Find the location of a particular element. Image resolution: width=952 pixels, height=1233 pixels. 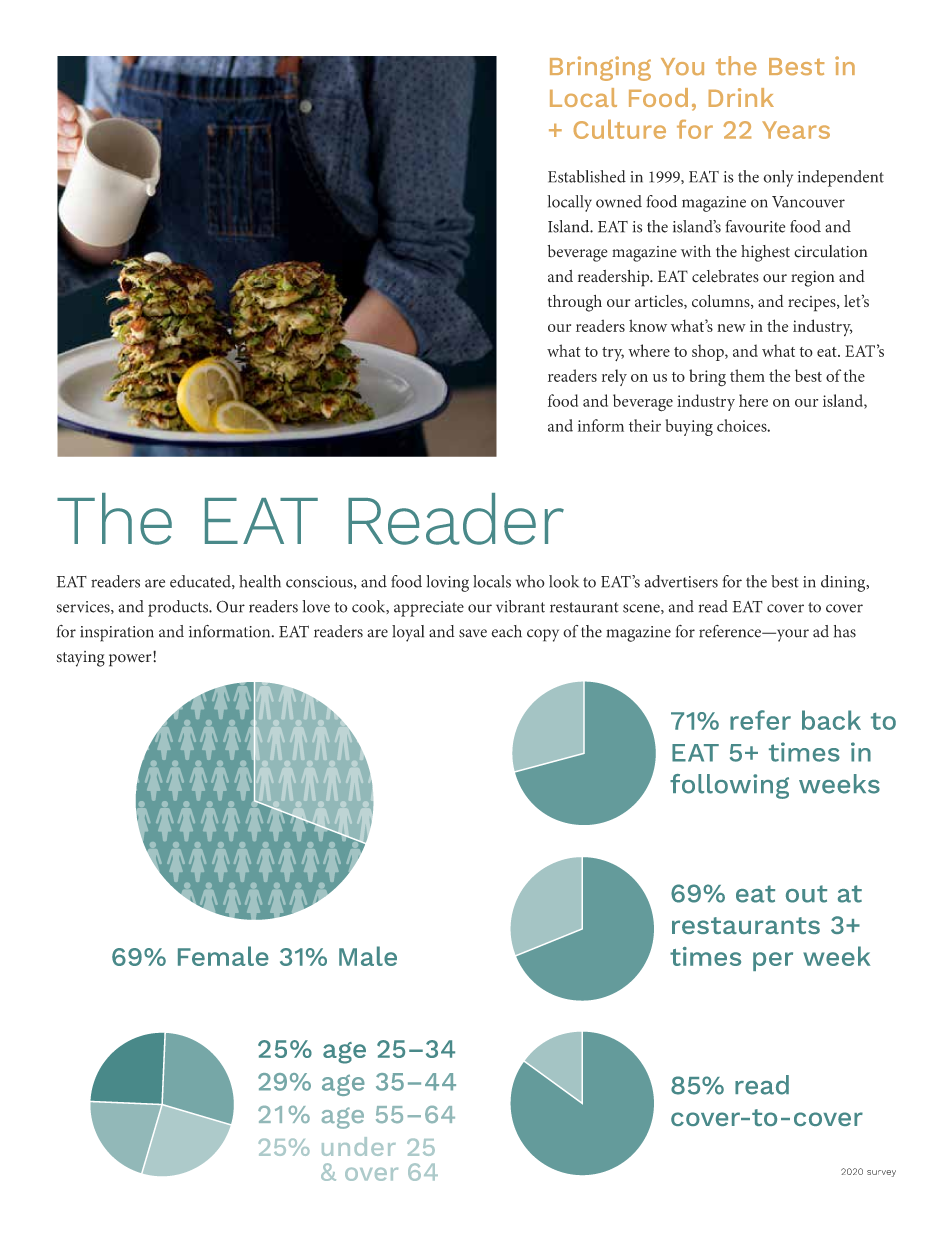

per is located at coordinates (773, 961).
